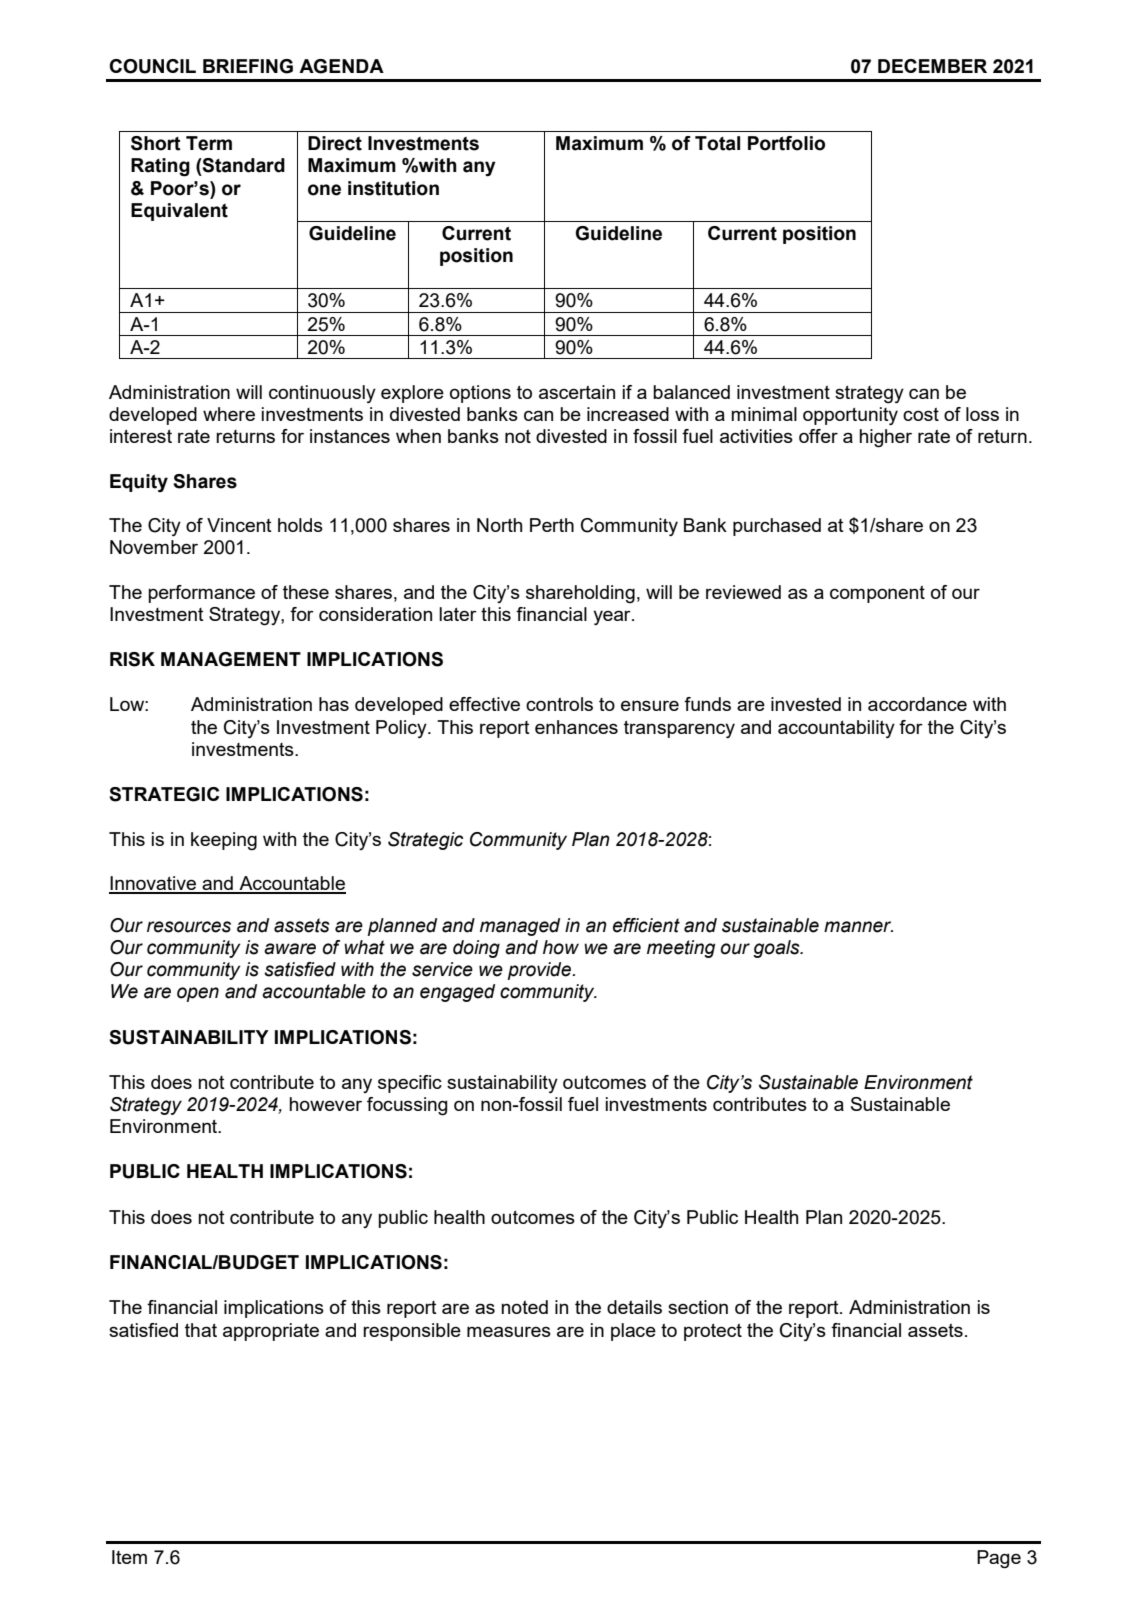 Image resolution: width=1147 pixels, height=1623 pixels. Describe the element at coordinates (576, 727) in the document. I see `enhances` at that location.
